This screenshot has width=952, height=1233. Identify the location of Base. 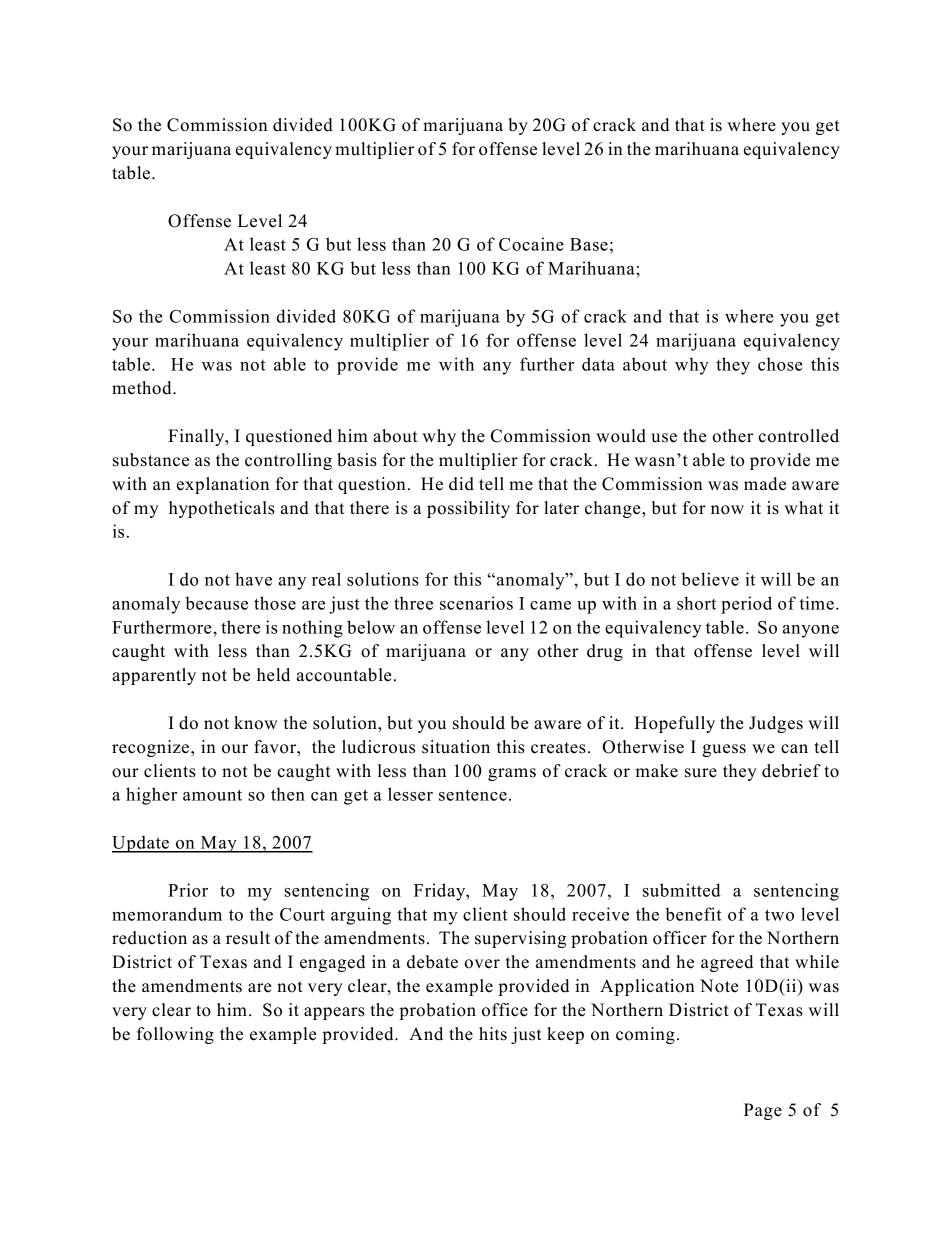
(589, 244).
